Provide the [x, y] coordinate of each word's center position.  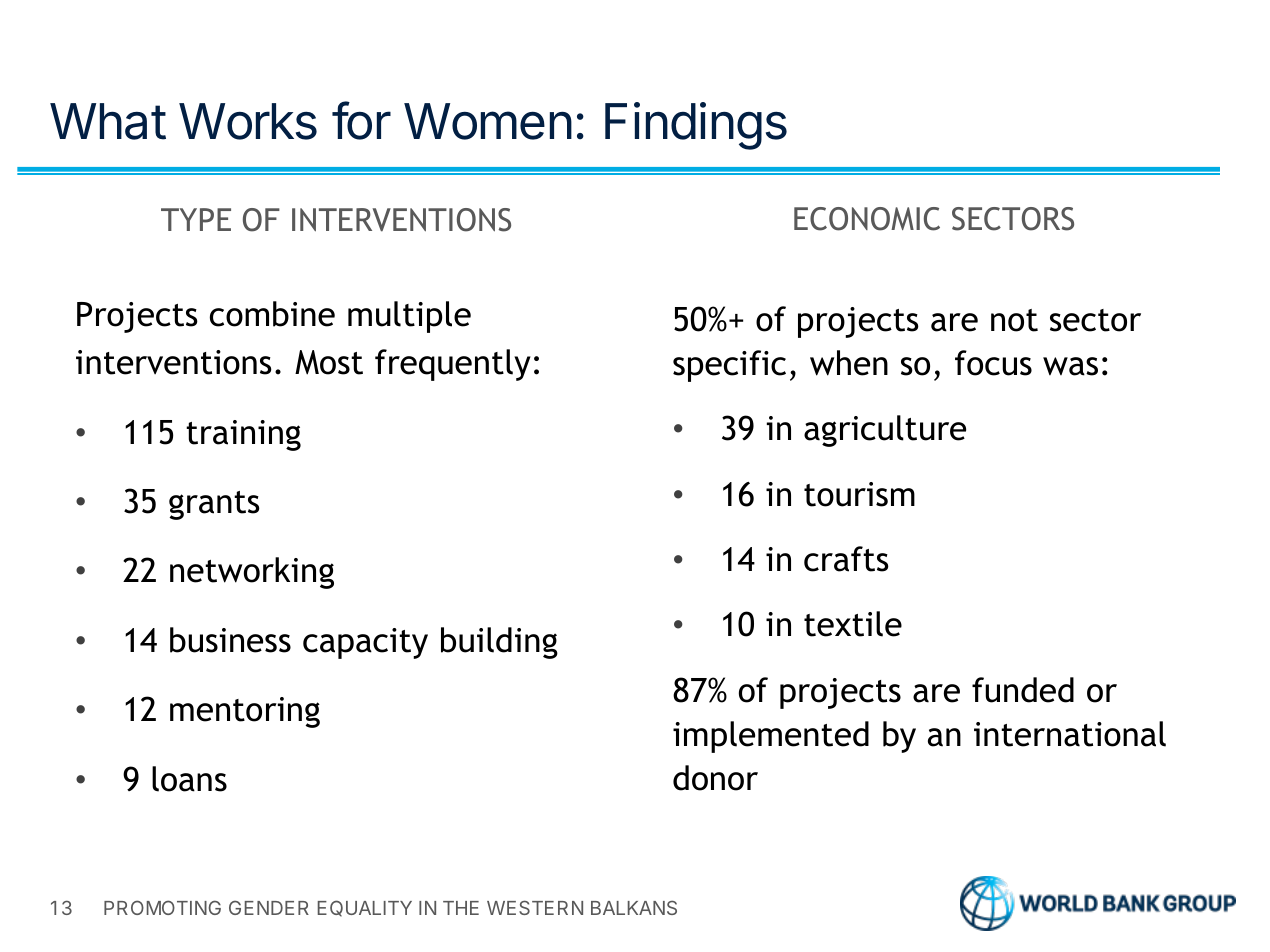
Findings [696, 126]
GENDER [269, 907]
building [499, 643]
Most [329, 362]
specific [729, 366]
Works [248, 121]
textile [853, 624]
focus [993, 363]
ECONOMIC [867, 219]
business [230, 640]
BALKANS [634, 907]
